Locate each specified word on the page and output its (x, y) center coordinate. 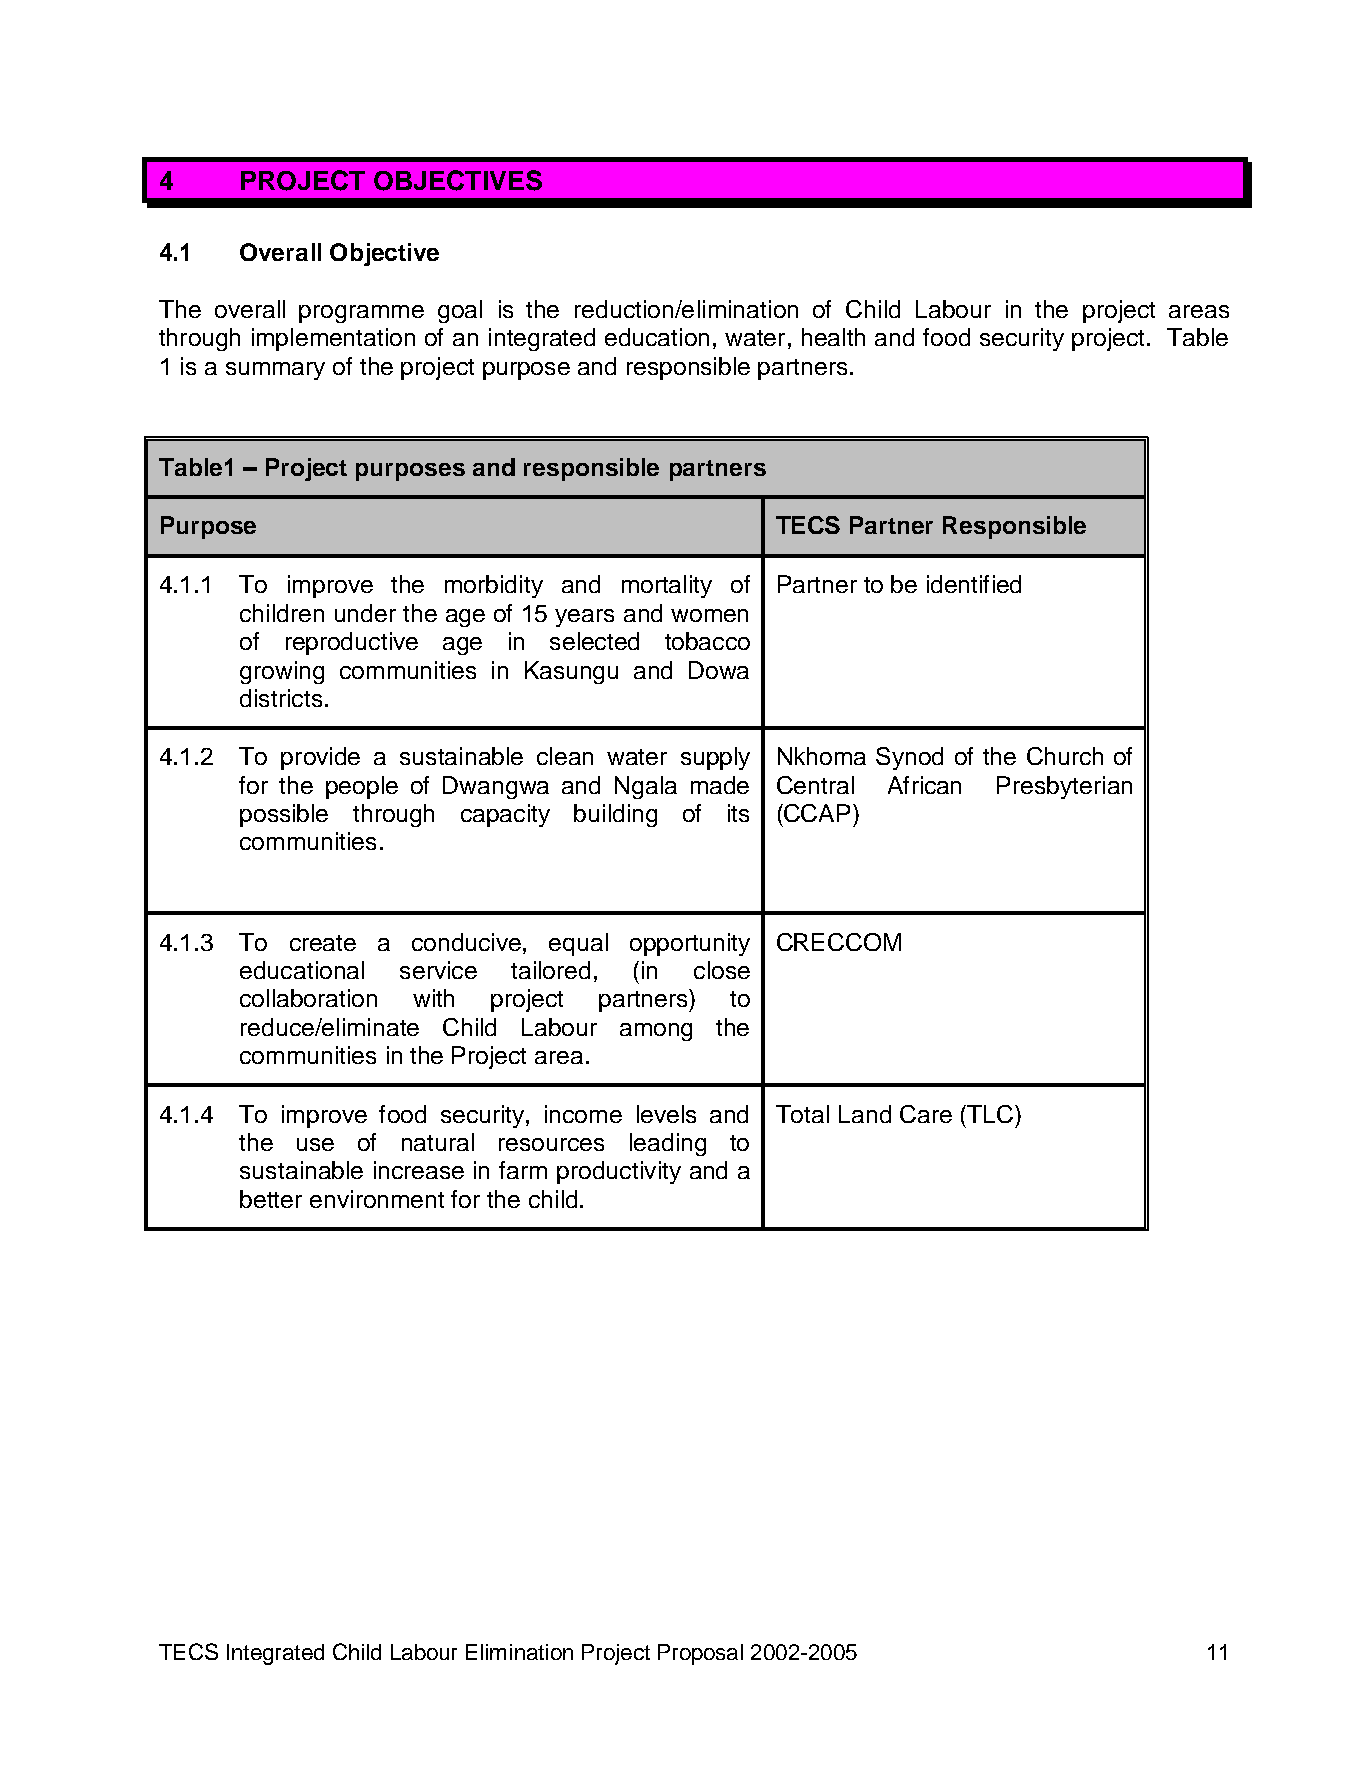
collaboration (308, 998)
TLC (989, 1114)
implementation (333, 339)
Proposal (700, 1654)
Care (926, 1114)
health (833, 337)
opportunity (690, 944)
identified (974, 584)
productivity (619, 1172)
